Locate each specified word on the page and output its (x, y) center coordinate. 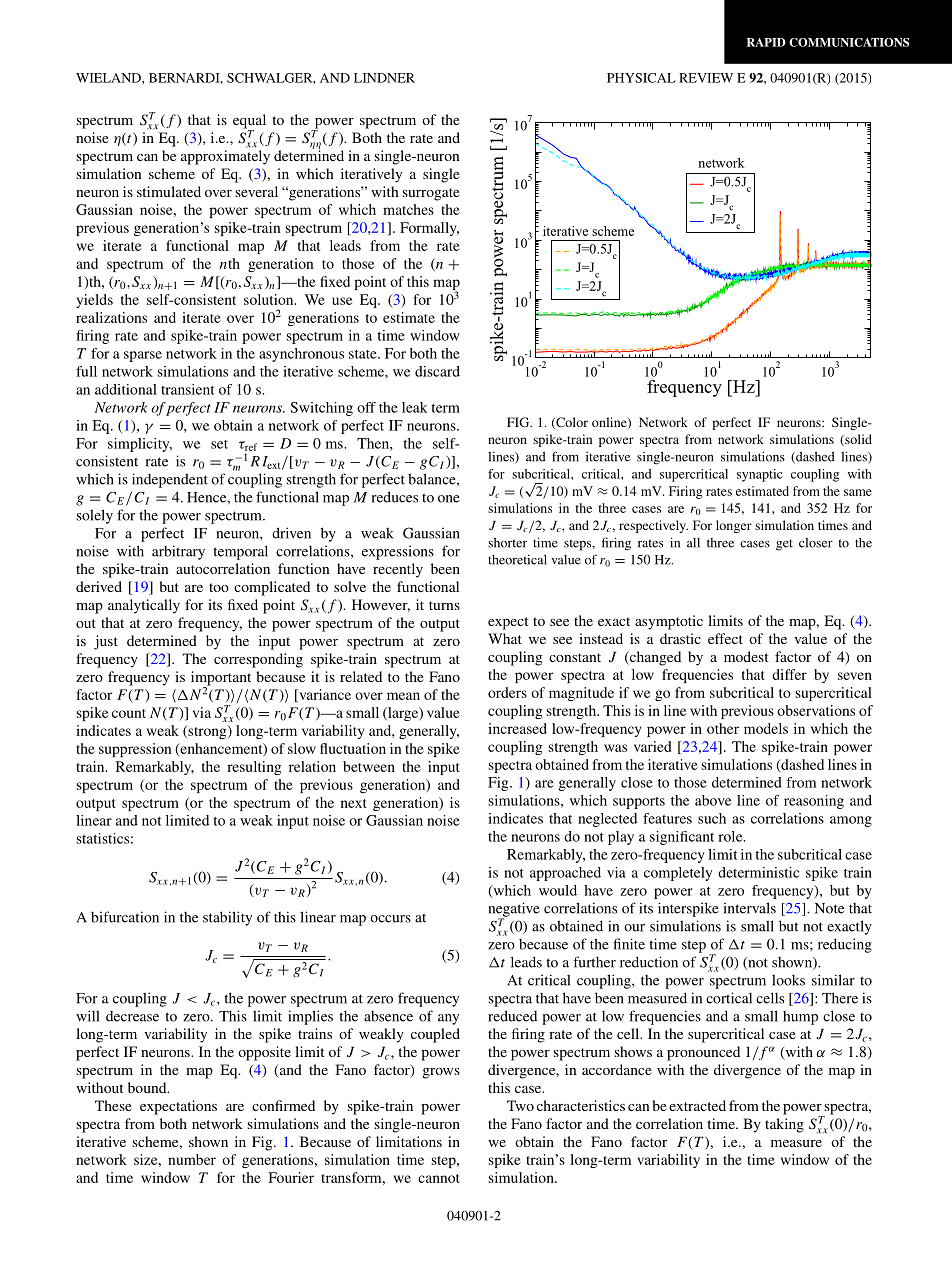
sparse (143, 356)
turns (444, 605)
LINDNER (384, 78)
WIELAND (109, 78)
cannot (438, 1178)
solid (857, 440)
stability (227, 918)
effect (725, 638)
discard (437, 371)
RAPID (766, 42)
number (192, 1159)
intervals (750, 908)
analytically (144, 606)
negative (514, 910)
